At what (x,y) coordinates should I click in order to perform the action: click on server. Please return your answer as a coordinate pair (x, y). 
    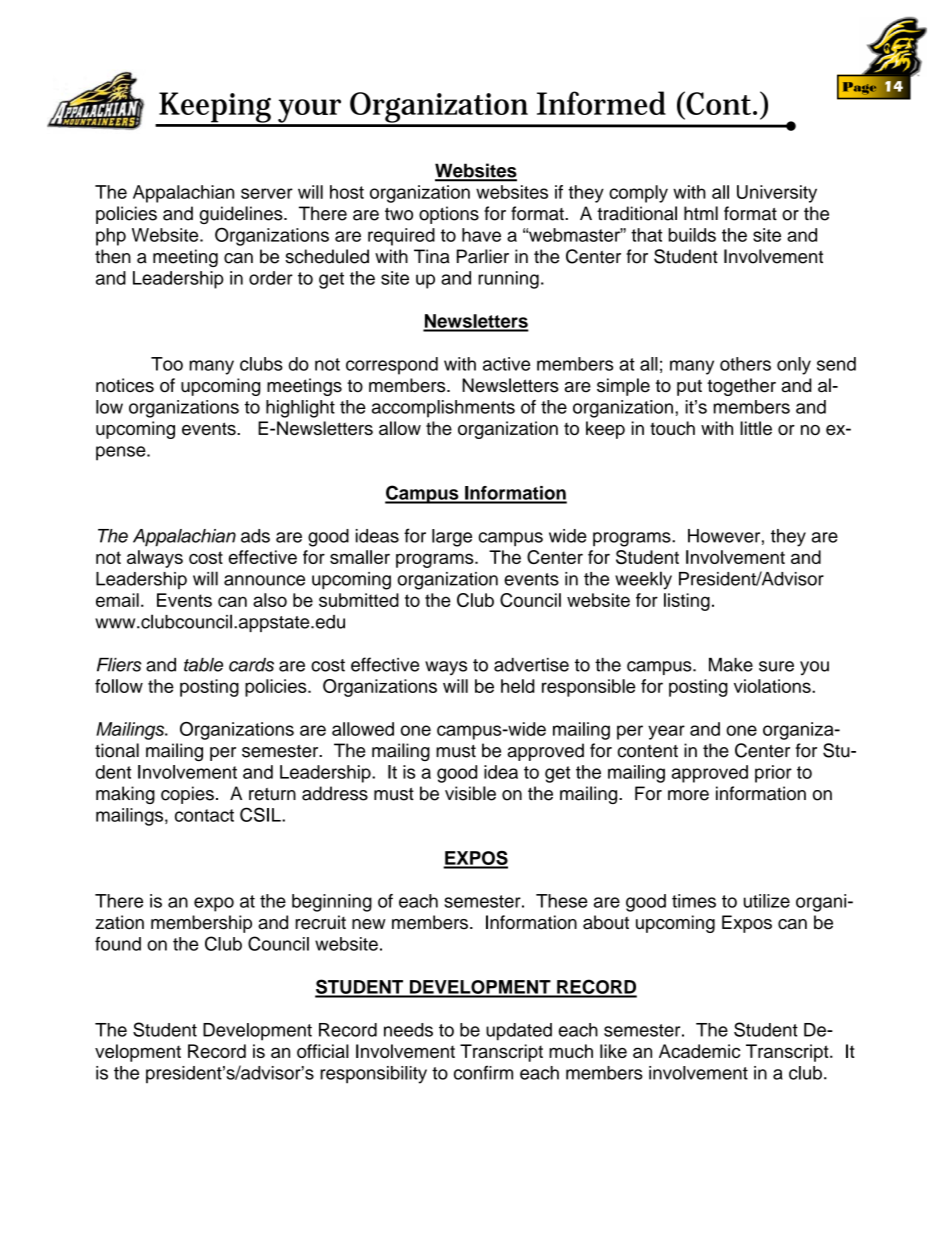
    Looking at the image, I should click on (267, 193).
